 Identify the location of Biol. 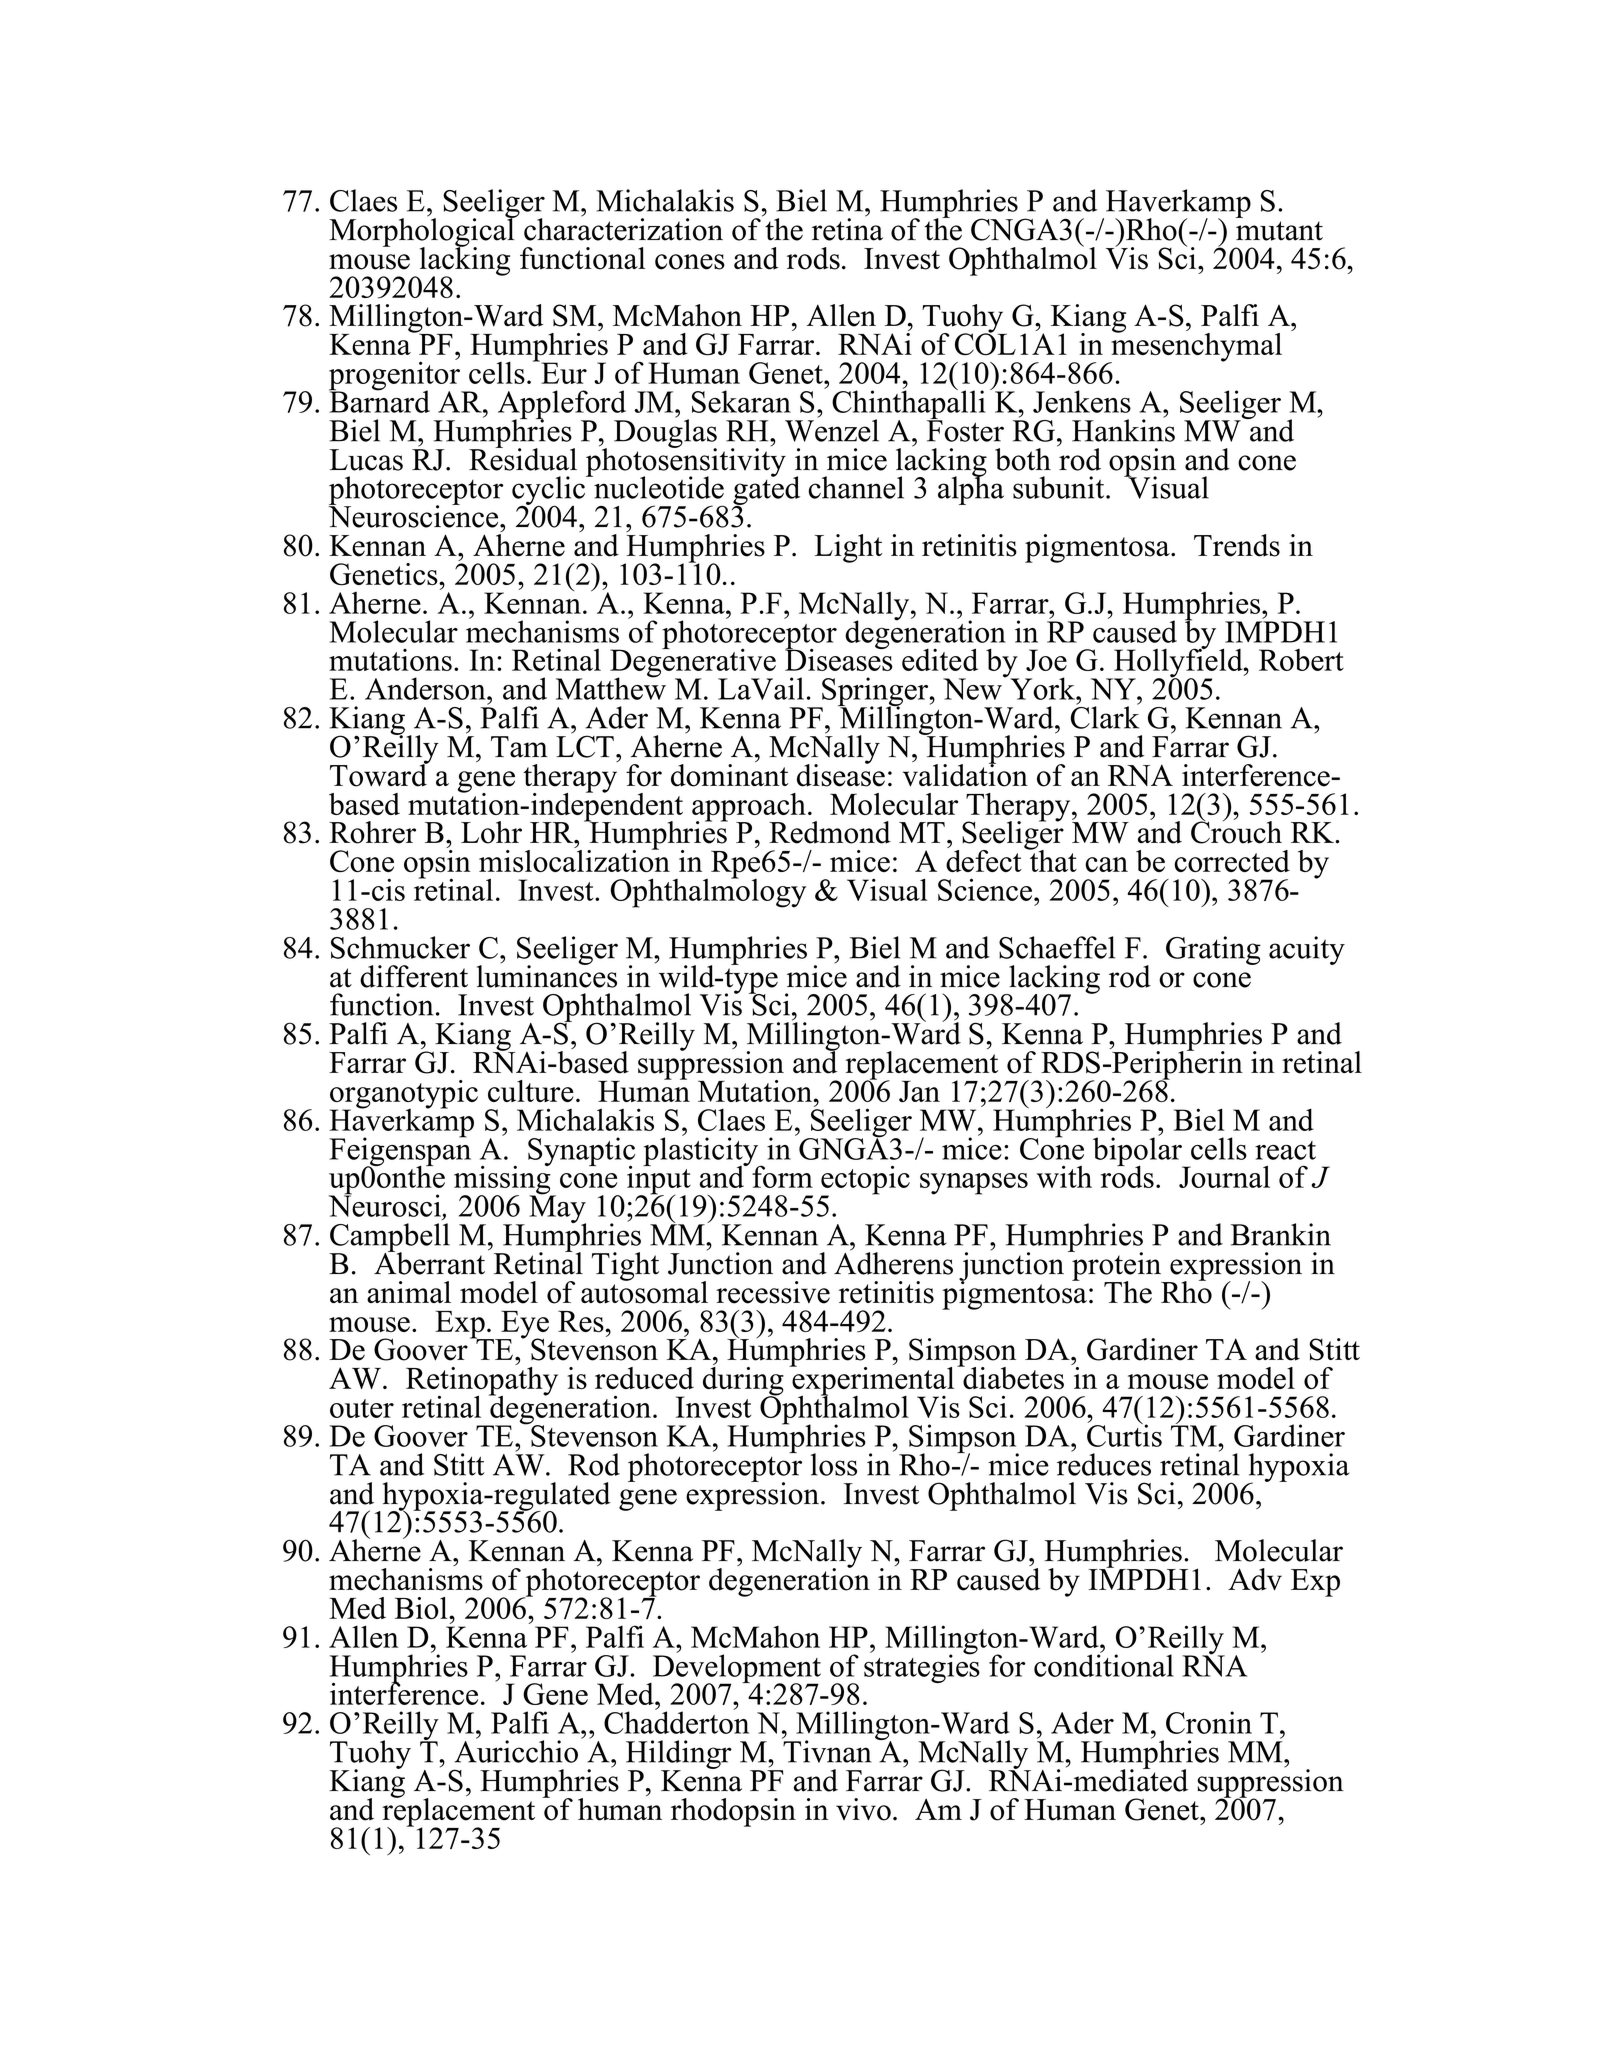
(422, 1608).
